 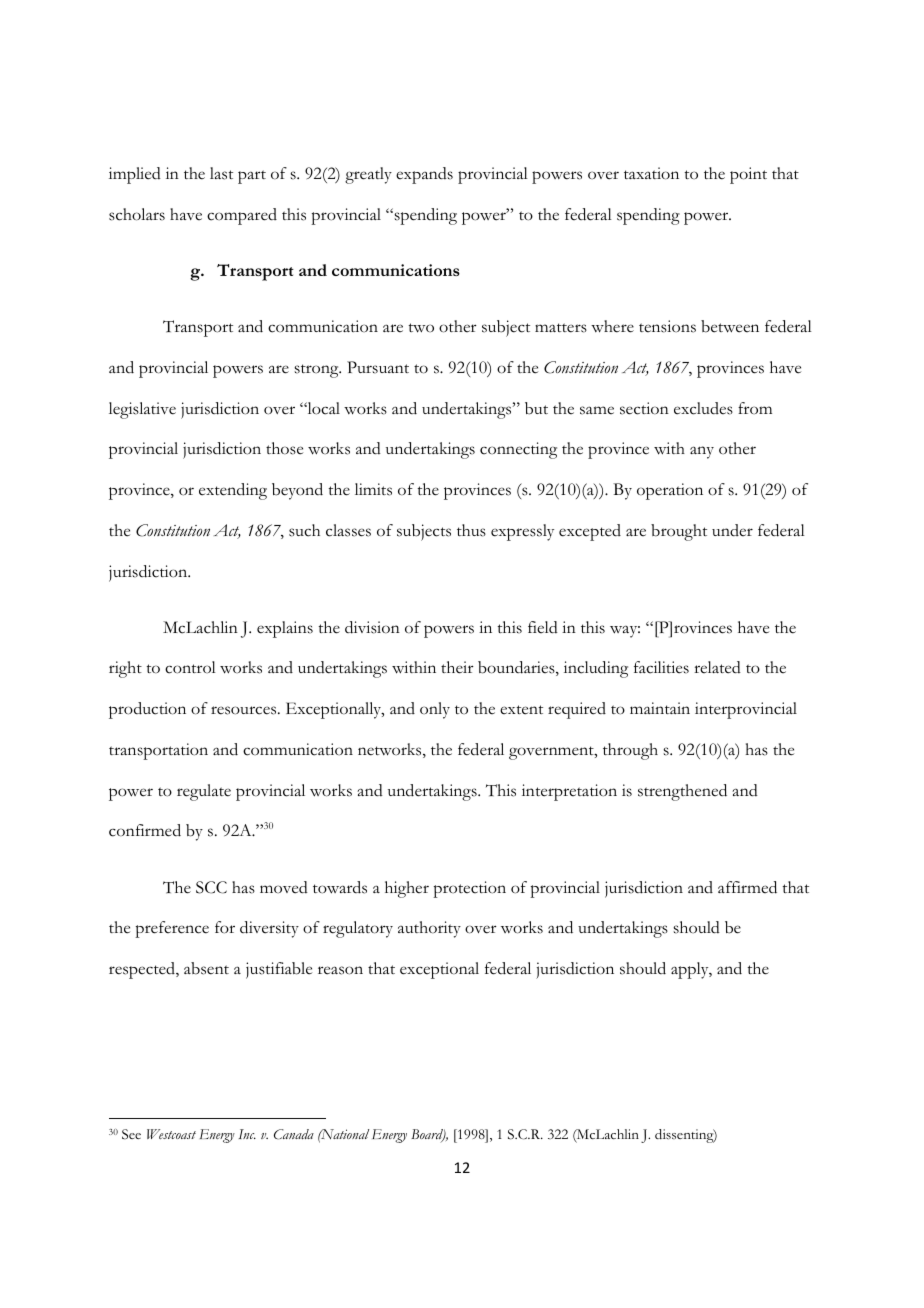 What do you see at coordinates (682, 792) in the page?
I see `strengthened` at bounding box center [682, 792].
